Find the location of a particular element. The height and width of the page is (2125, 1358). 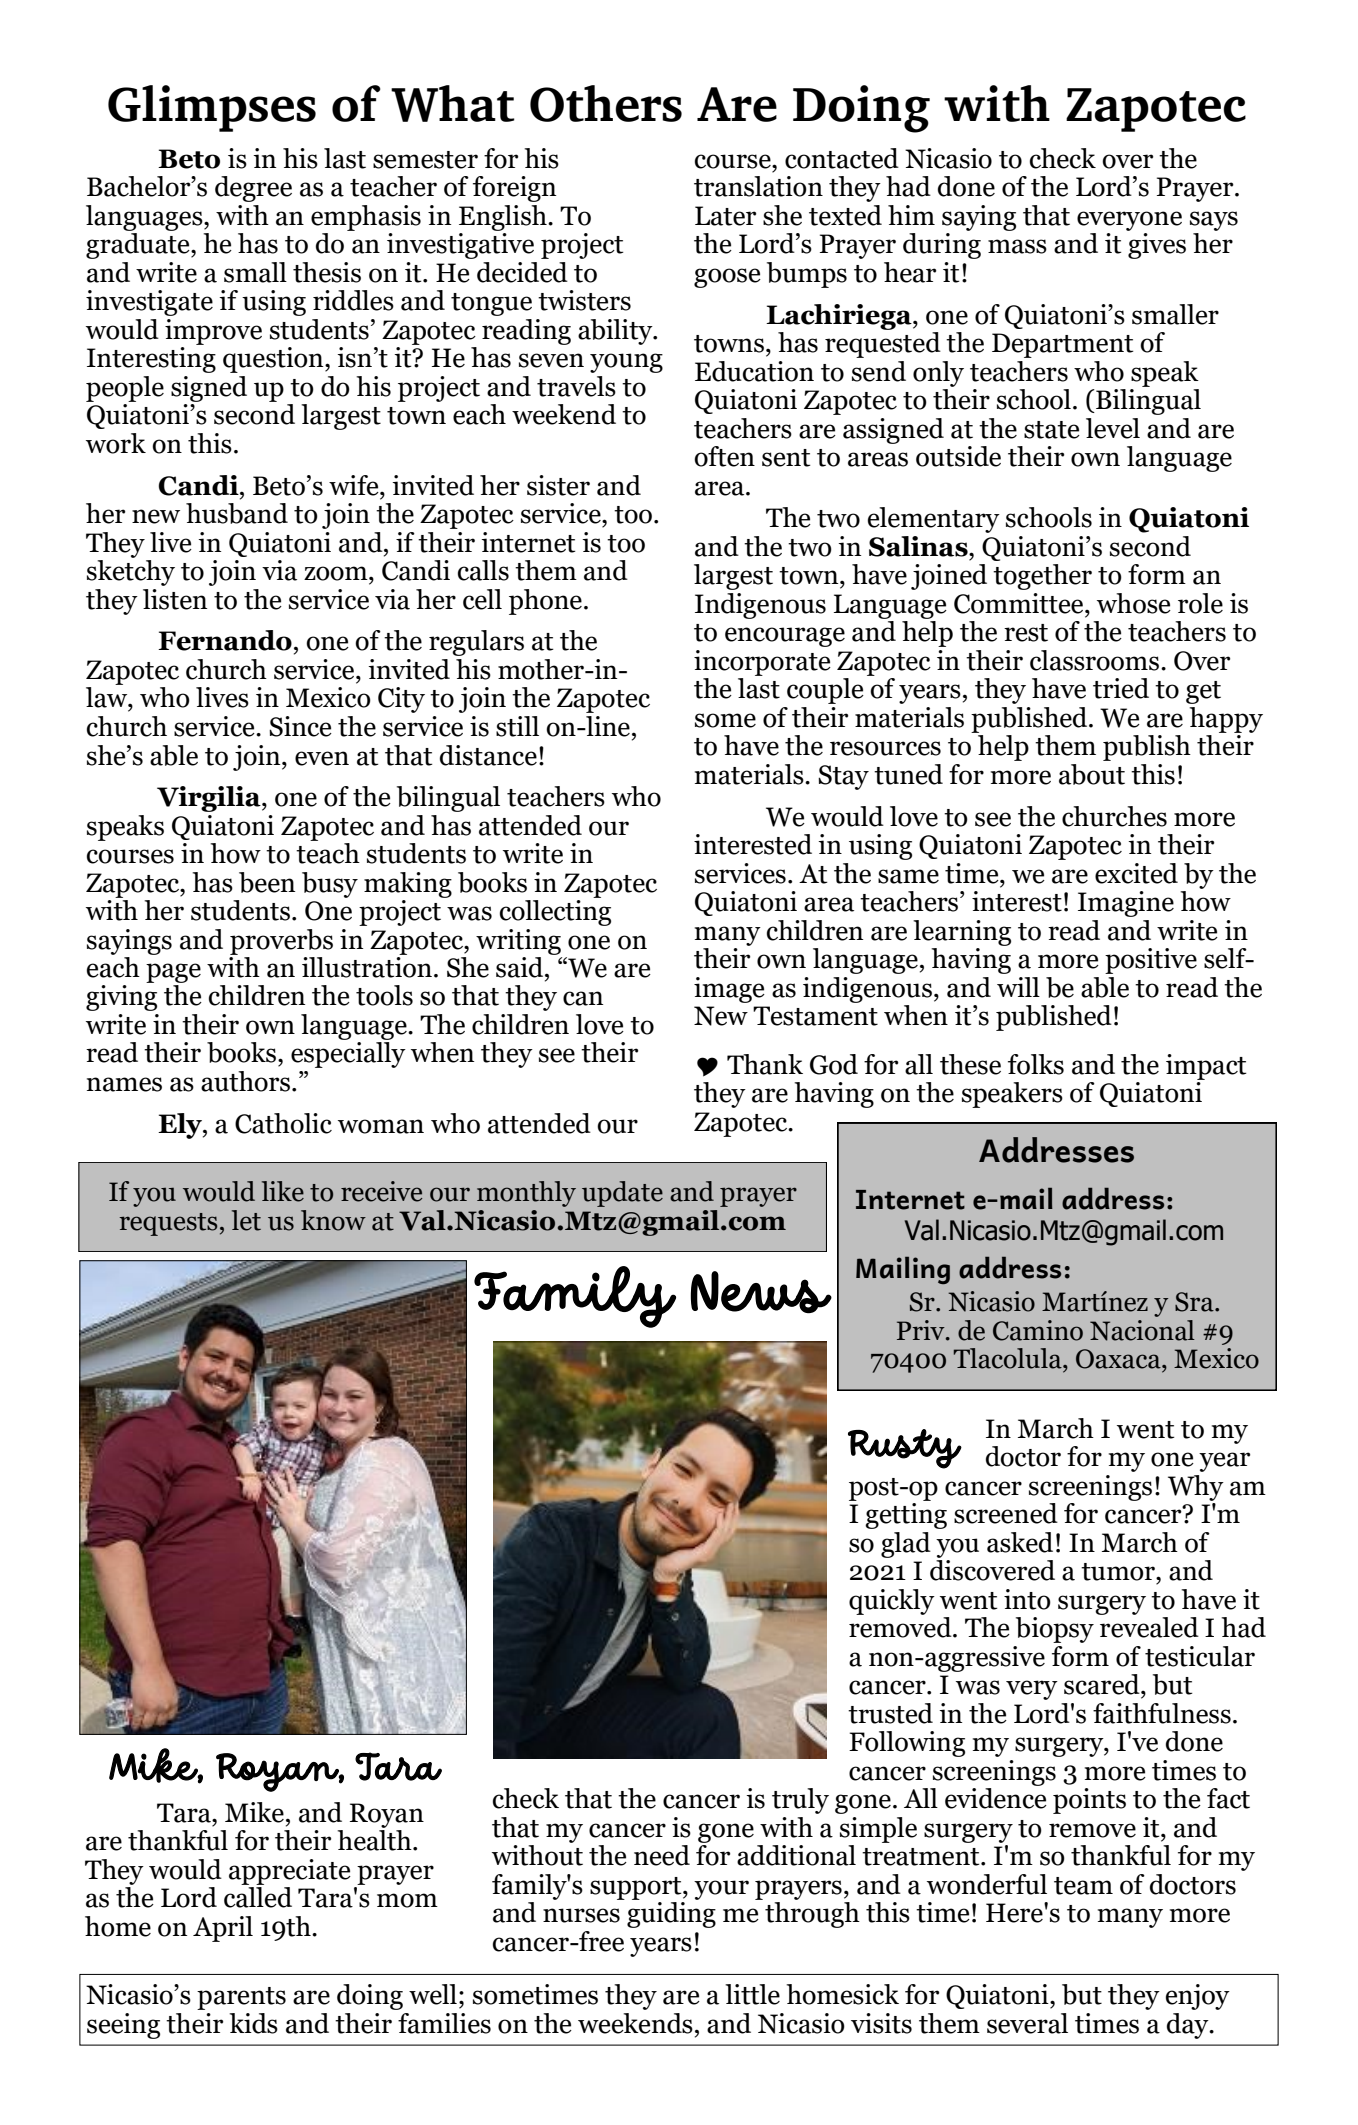

gives is located at coordinates (1157, 246).
